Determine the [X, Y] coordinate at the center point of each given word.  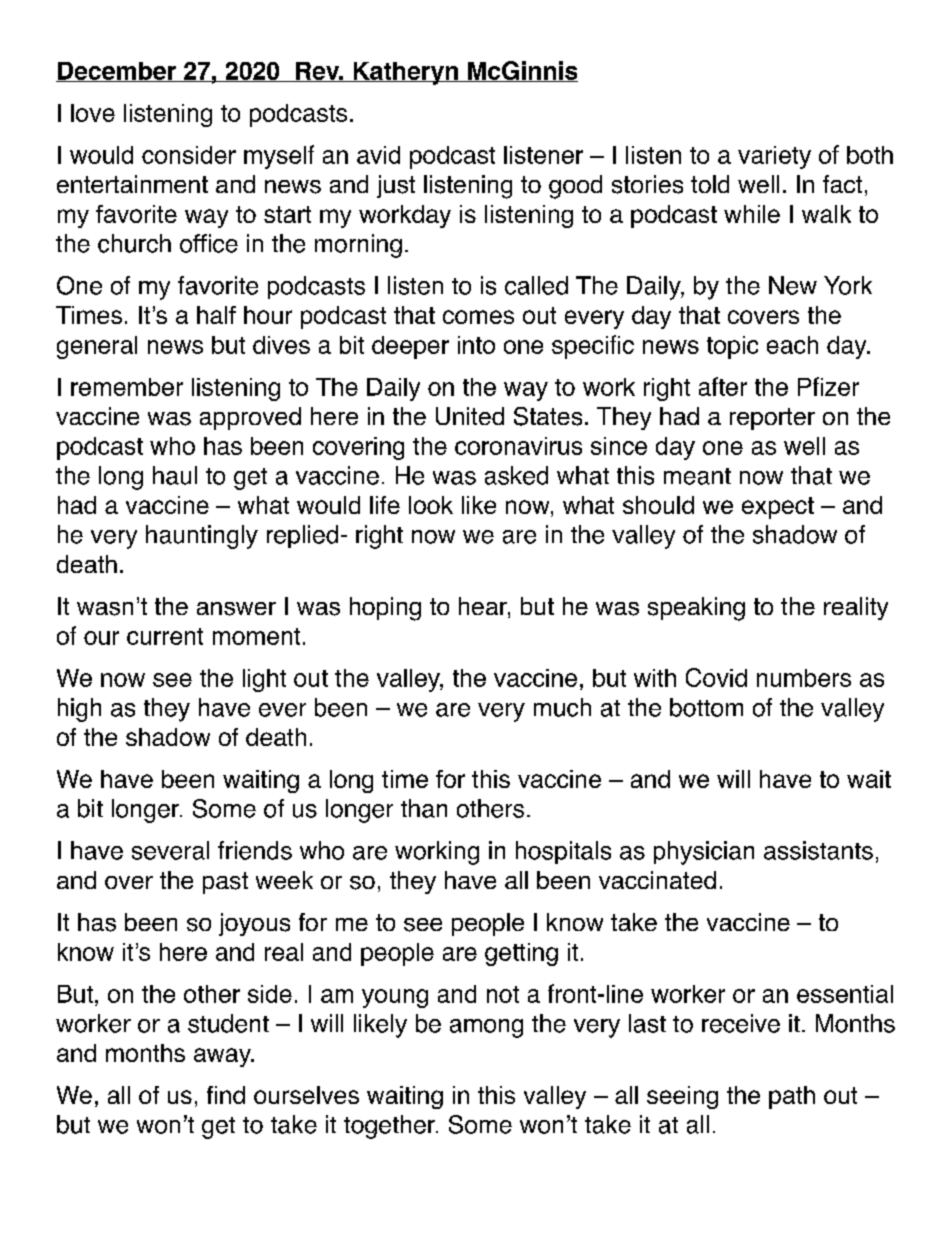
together [390, 1127]
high [79, 710]
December [117, 72]
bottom [706, 707]
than [424, 808]
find [226, 1095]
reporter [772, 419]
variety [774, 157]
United [470, 416]
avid [378, 155]
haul [175, 475]
